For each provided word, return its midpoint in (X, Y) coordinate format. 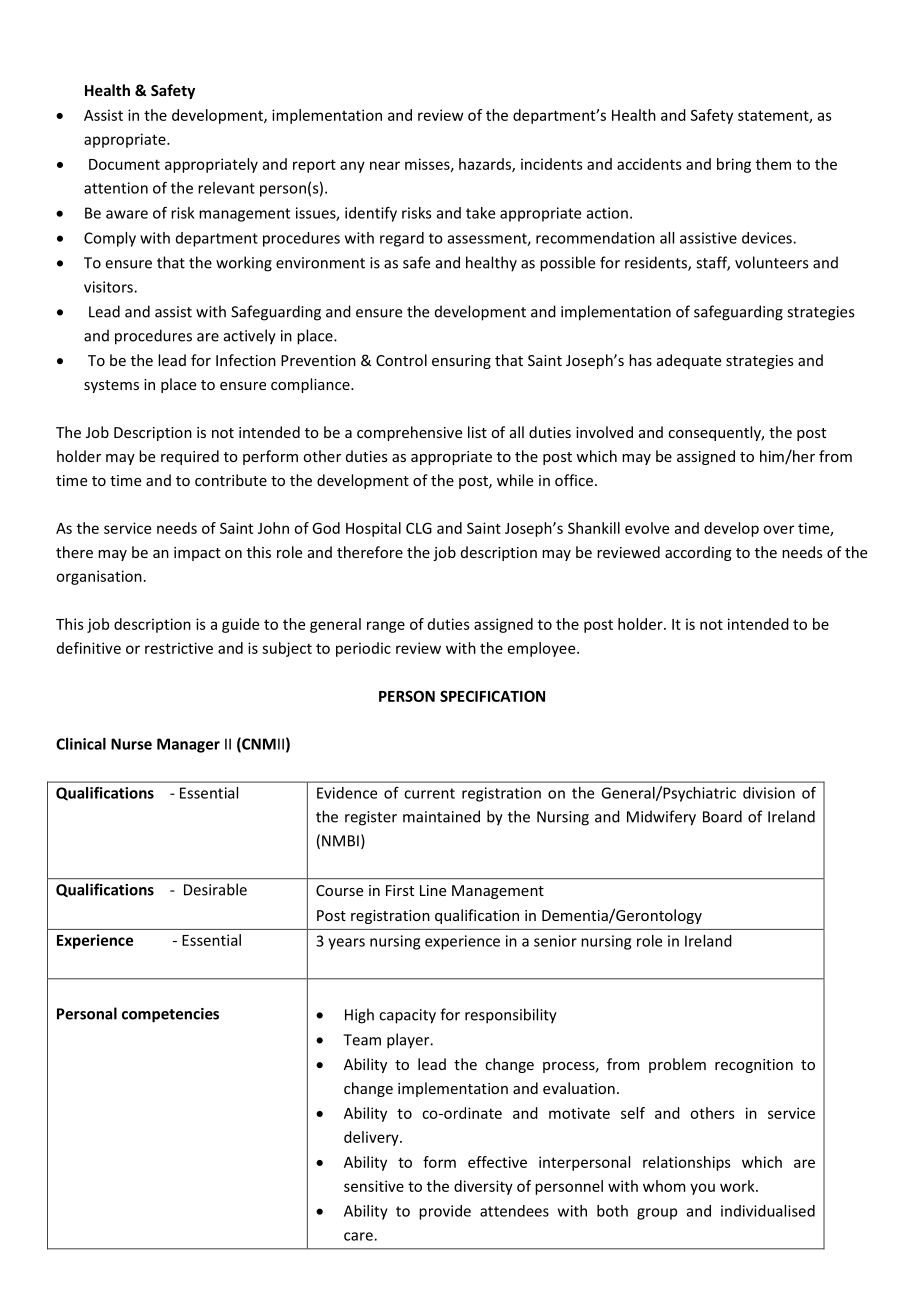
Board (722, 816)
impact (197, 554)
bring (734, 165)
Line (433, 890)
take (480, 213)
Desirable (215, 889)
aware (127, 214)
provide (445, 1212)
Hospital (373, 529)
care (359, 1236)
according (698, 553)
